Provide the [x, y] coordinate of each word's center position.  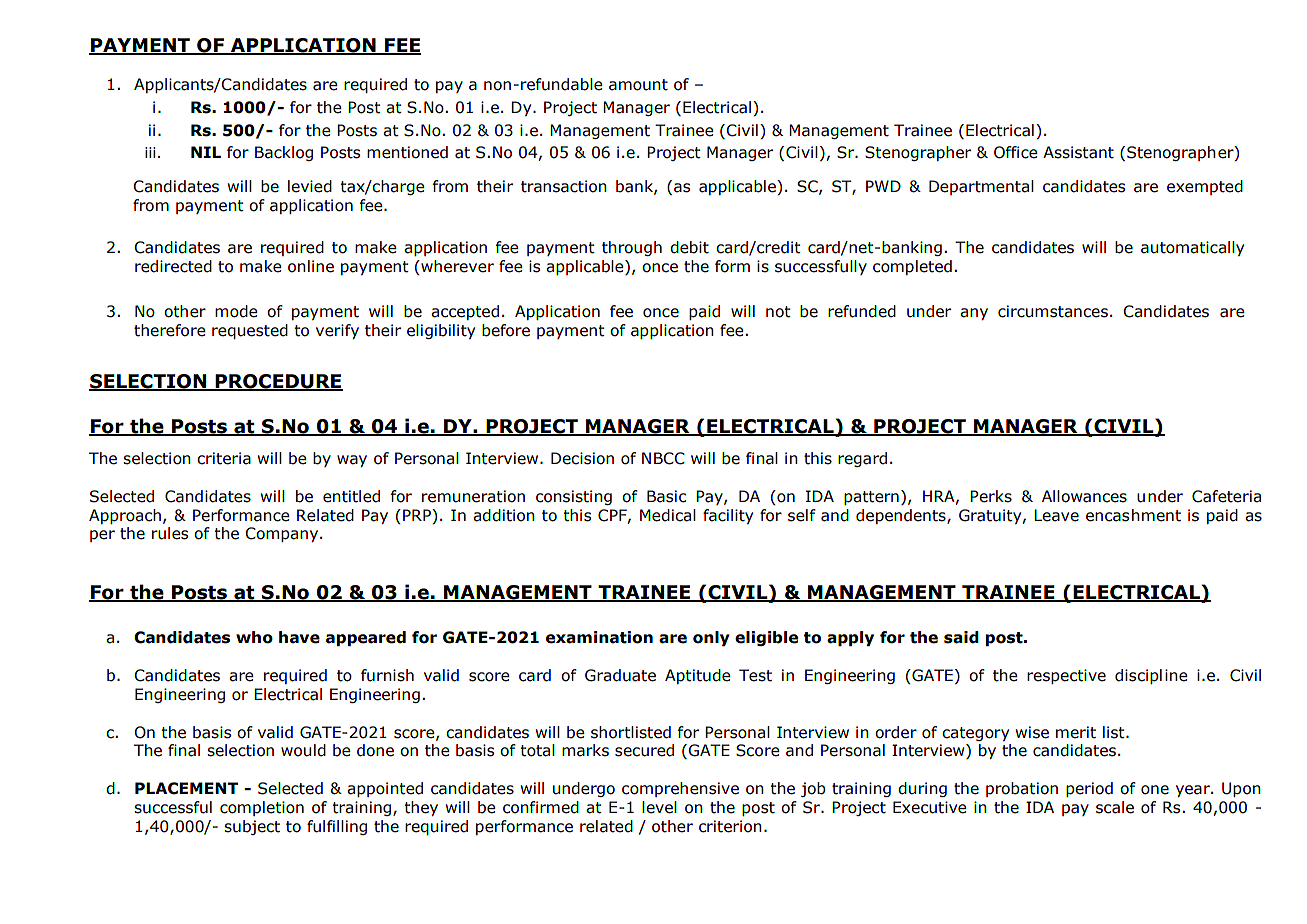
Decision [582, 458]
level [659, 807]
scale [1115, 807]
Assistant [1078, 152]
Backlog [284, 153]
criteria [224, 458]
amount [638, 85]
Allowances [1084, 496]
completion [262, 808]
